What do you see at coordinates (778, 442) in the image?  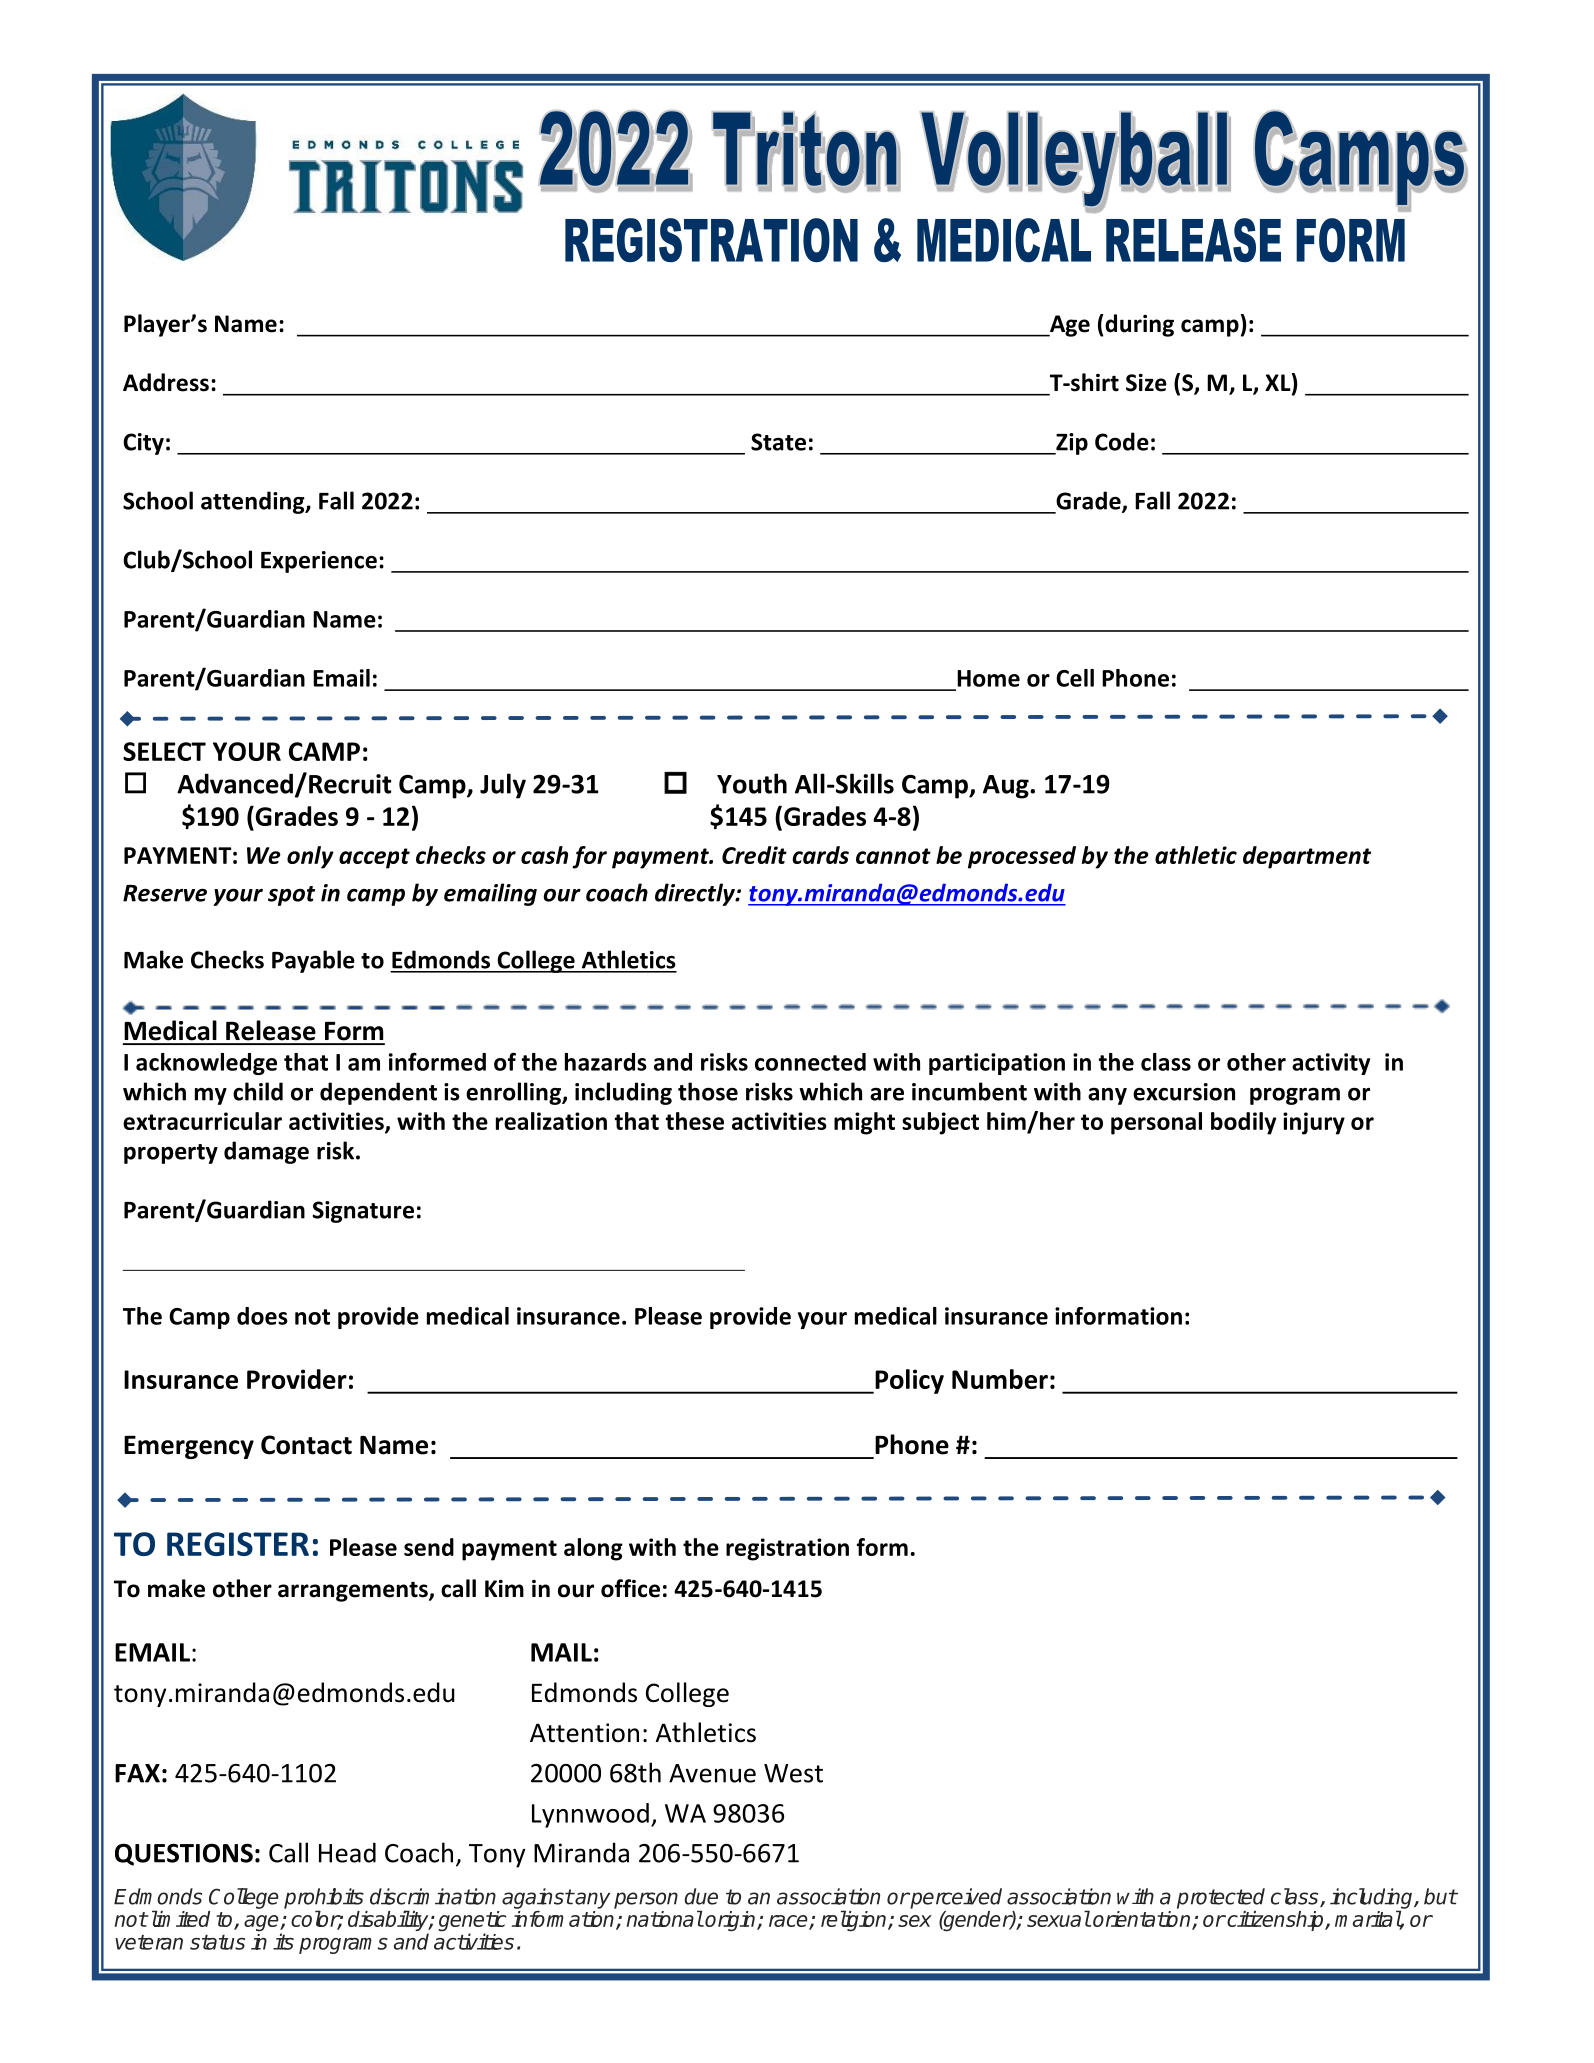 I see `State` at bounding box center [778, 442].
